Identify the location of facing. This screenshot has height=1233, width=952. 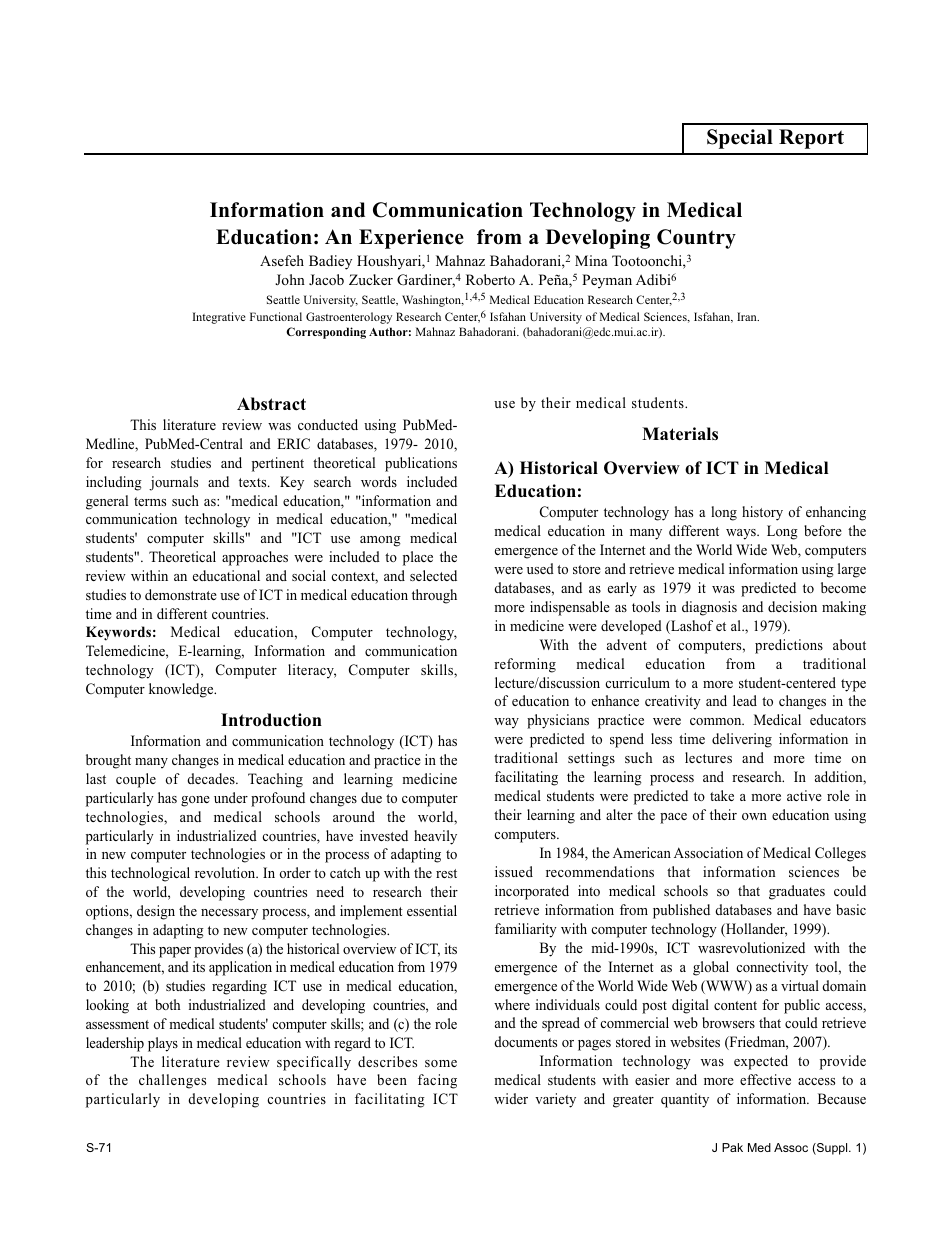
(437, 1081).
